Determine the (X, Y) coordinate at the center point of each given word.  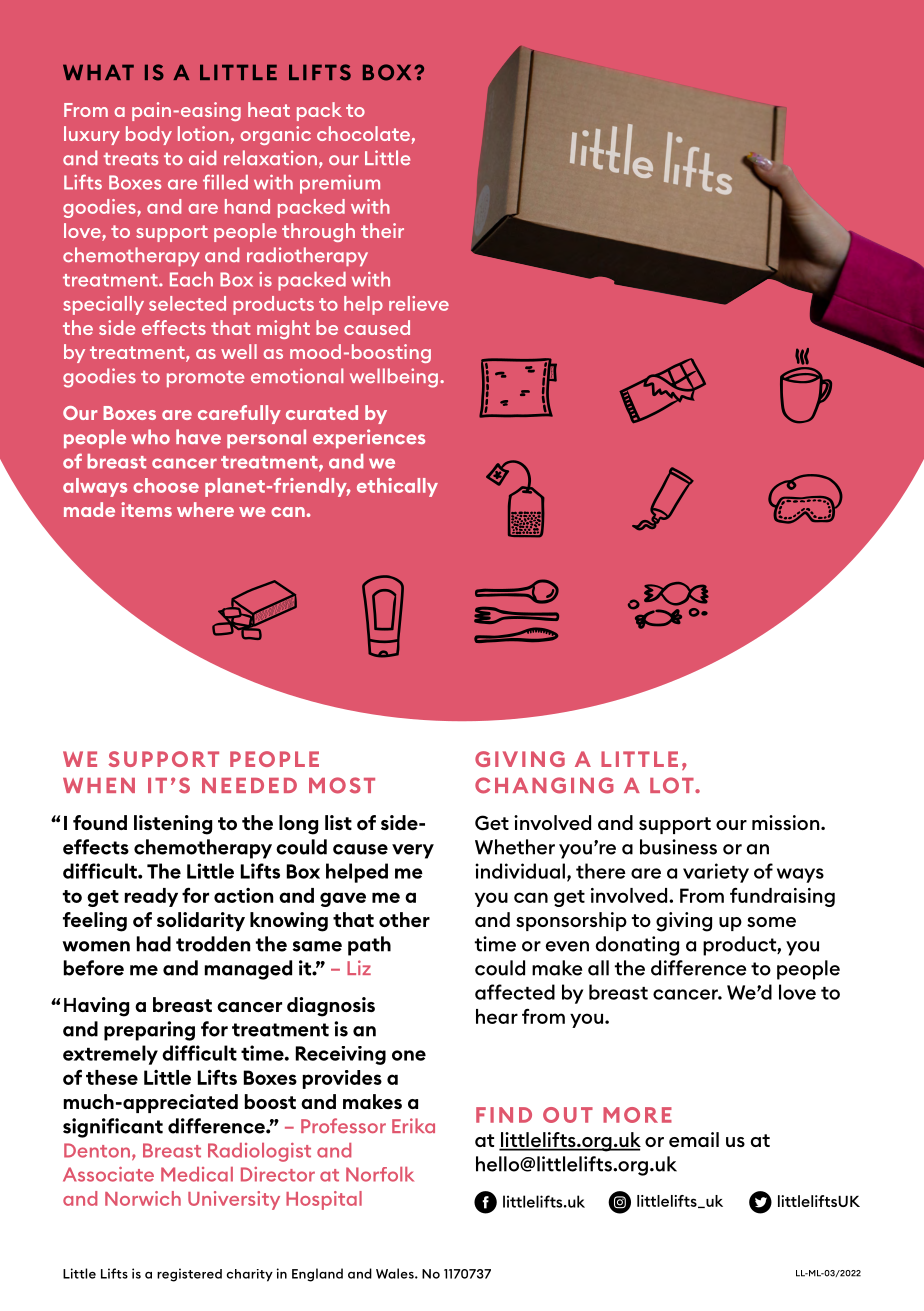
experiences (369, 438)
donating (637, 946)
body (149, 135)
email (694, 1139)
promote (205, 378)
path (369, 946)
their (382, 230)
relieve (419, 303)
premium (340, 184)
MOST (342, 785)
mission (787, 822)
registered (189, 1275)
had (154, 944)
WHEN (99, 785)
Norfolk (380, 1174)
